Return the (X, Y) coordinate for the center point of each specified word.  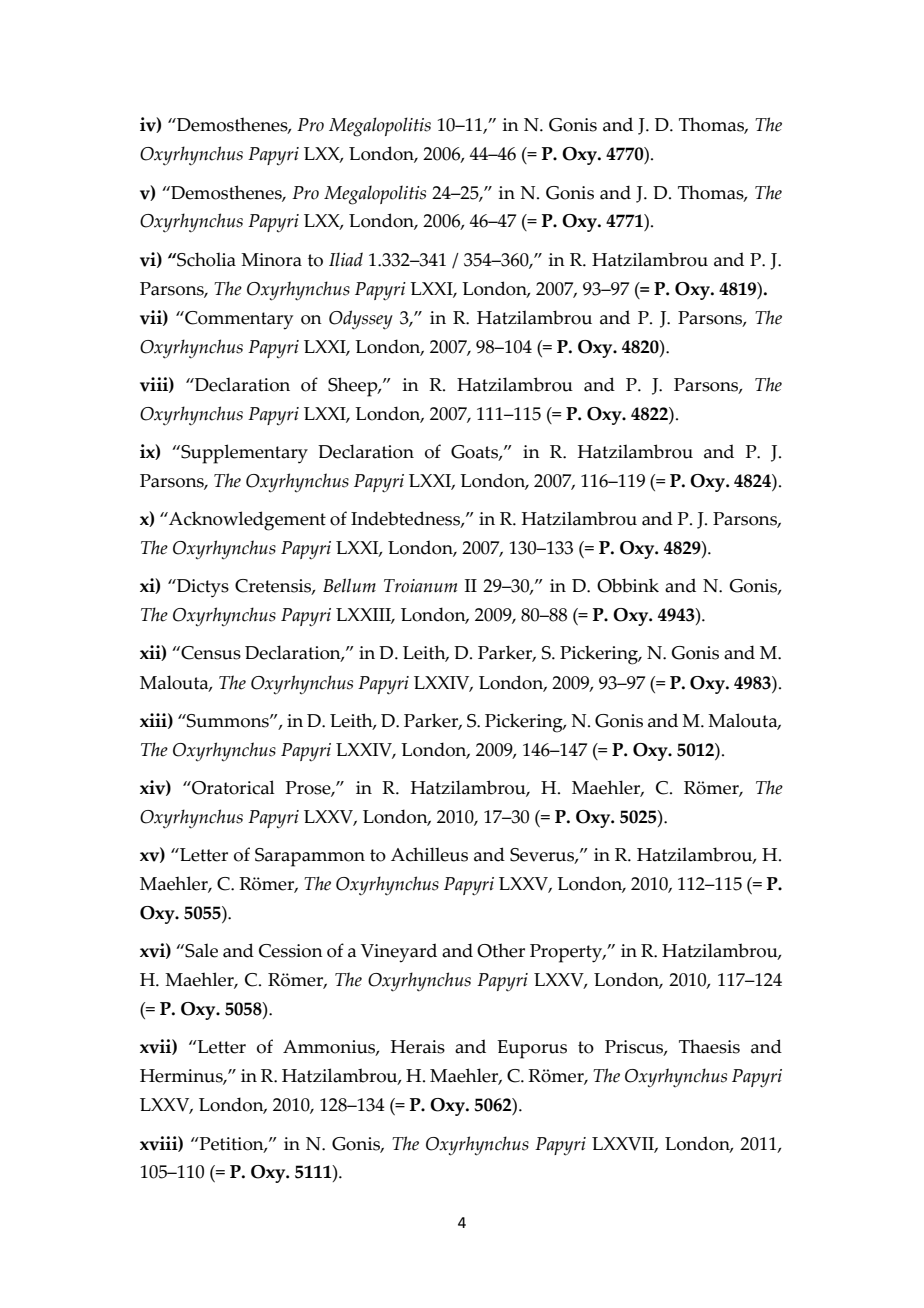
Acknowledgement (246, 521)
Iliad (346, 259)
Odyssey (361, 320)
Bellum (349, 585)
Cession (291, 951)
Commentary (238, 320)
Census (210, 653)
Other (501, 950)
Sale (200, 950)
